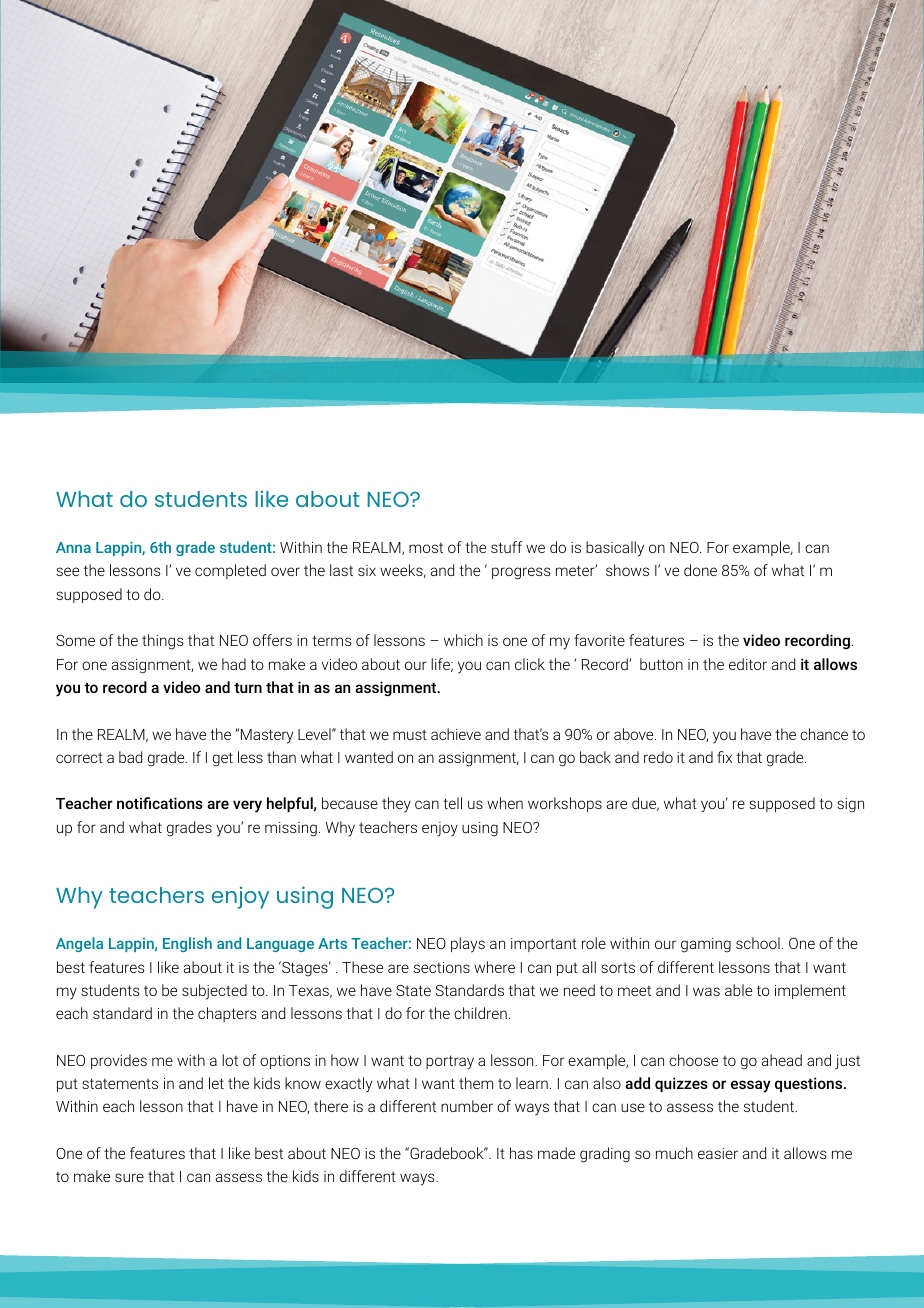 This screenshot has width=924, height=1308. Describe the element at coordinates (452, 803) in the screenshot. I see `tell` at that location.
